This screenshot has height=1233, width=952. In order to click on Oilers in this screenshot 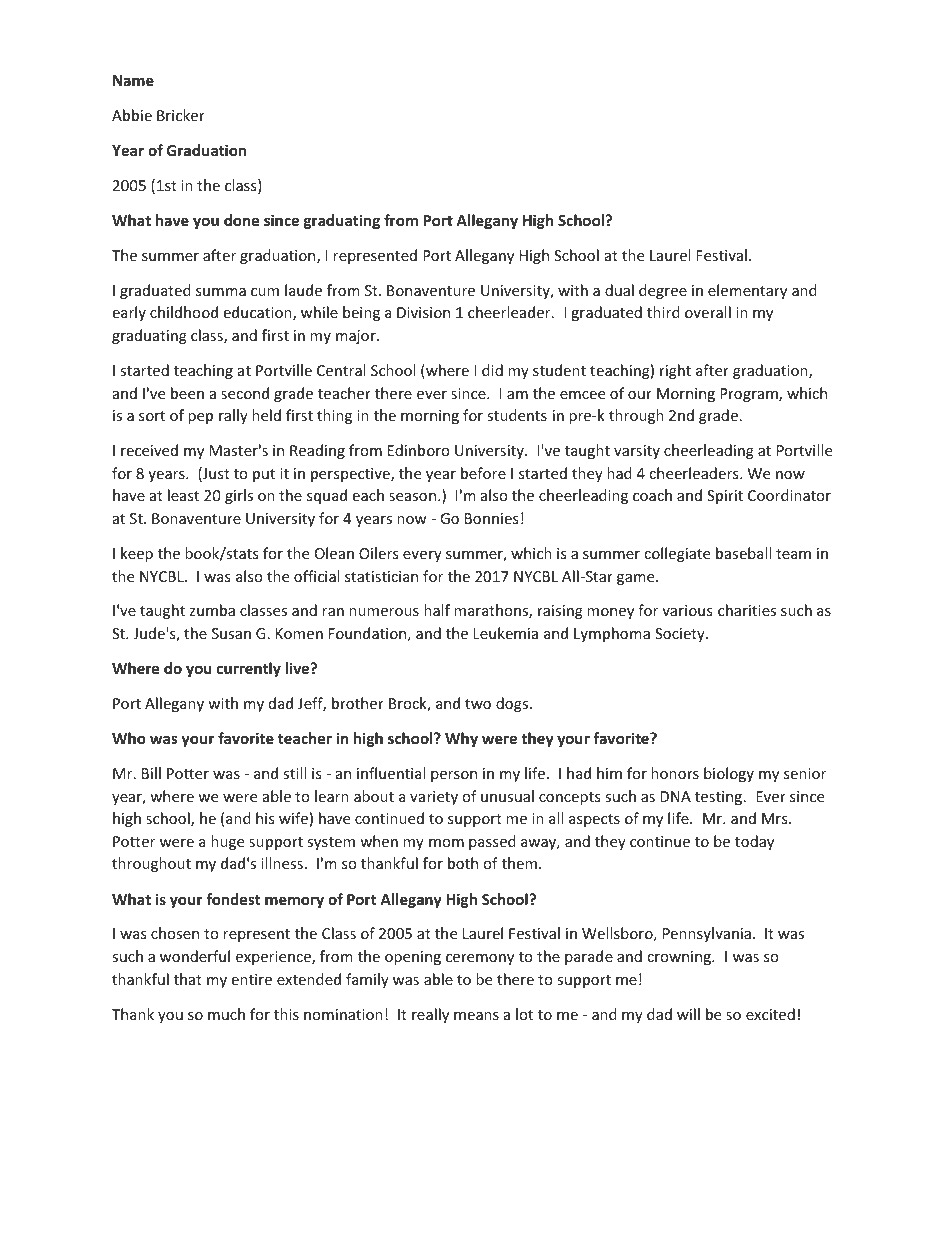, I will do `click(378, 553)`.
